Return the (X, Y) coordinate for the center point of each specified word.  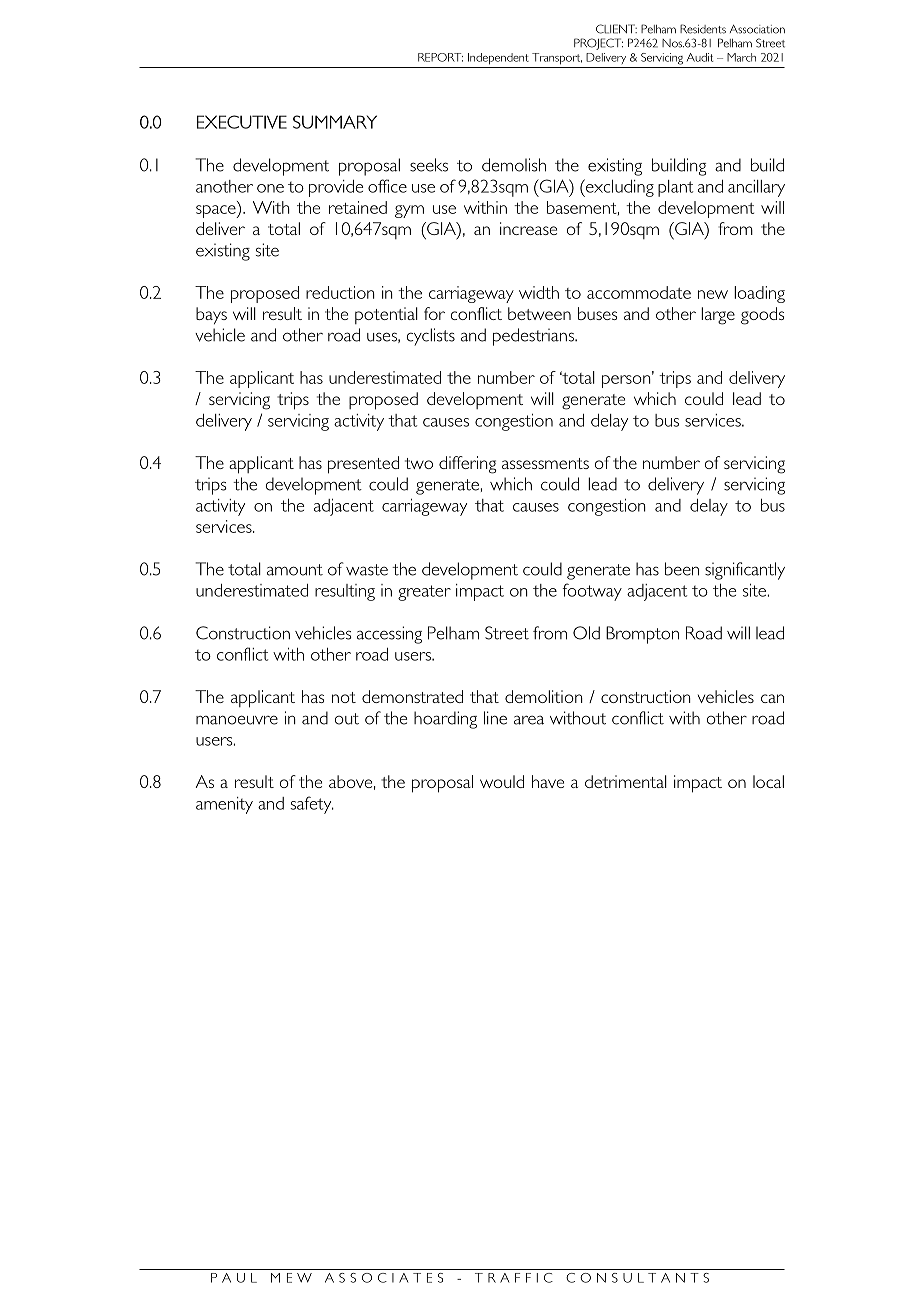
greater (424, 593)
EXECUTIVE (242, 122)
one (270, 188)
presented (363, 465)
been (682, 569)
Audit (700, 57)
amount (295, 570)
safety (312, 805)
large (718, 316)
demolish (514, 165)
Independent (498, 59)
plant (675, 188)
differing (467, 465)
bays (211, 316)
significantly (745, 571)
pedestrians (534, 337)
